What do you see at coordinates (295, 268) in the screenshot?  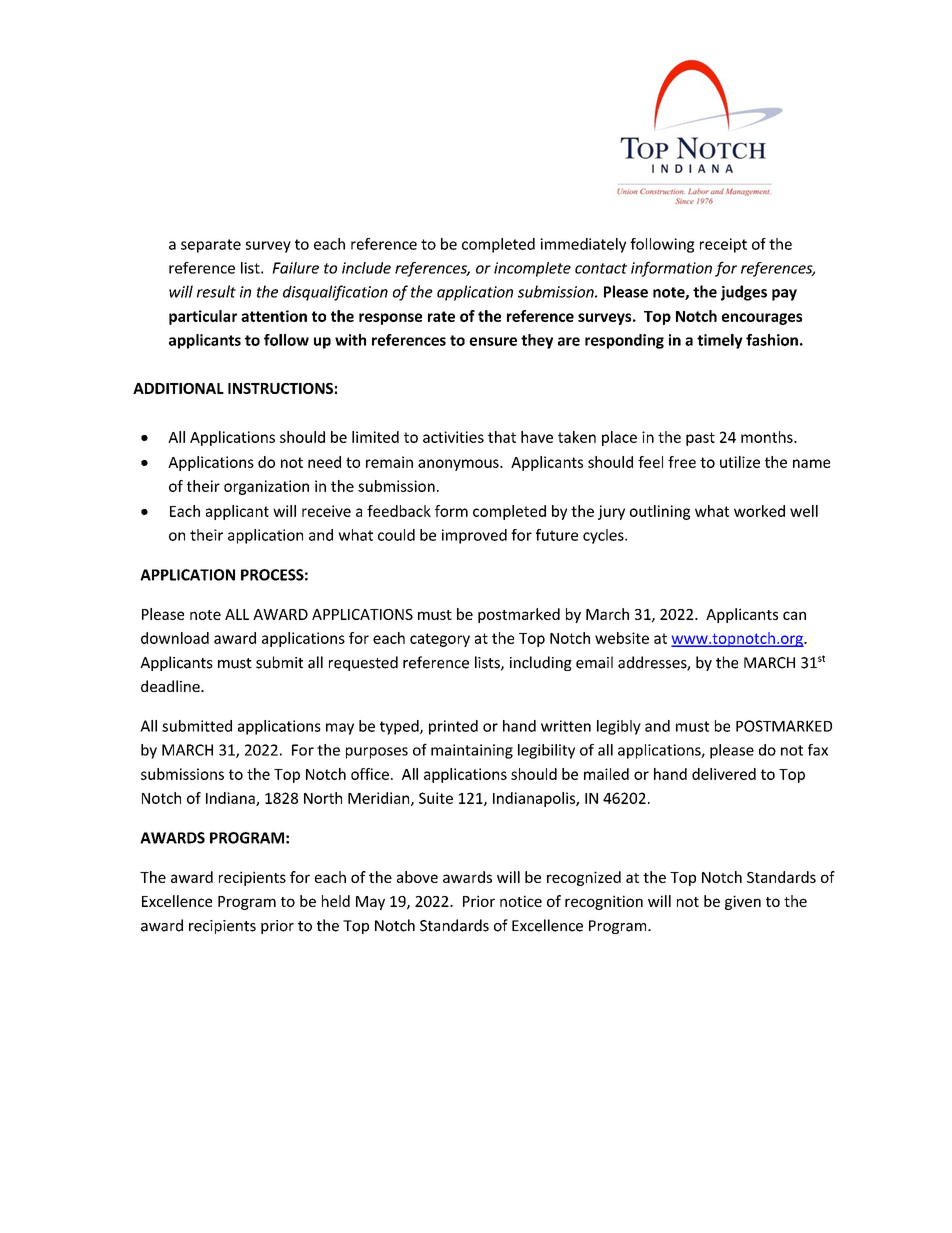 I see `Failure` at bounding box center [295, 268].
